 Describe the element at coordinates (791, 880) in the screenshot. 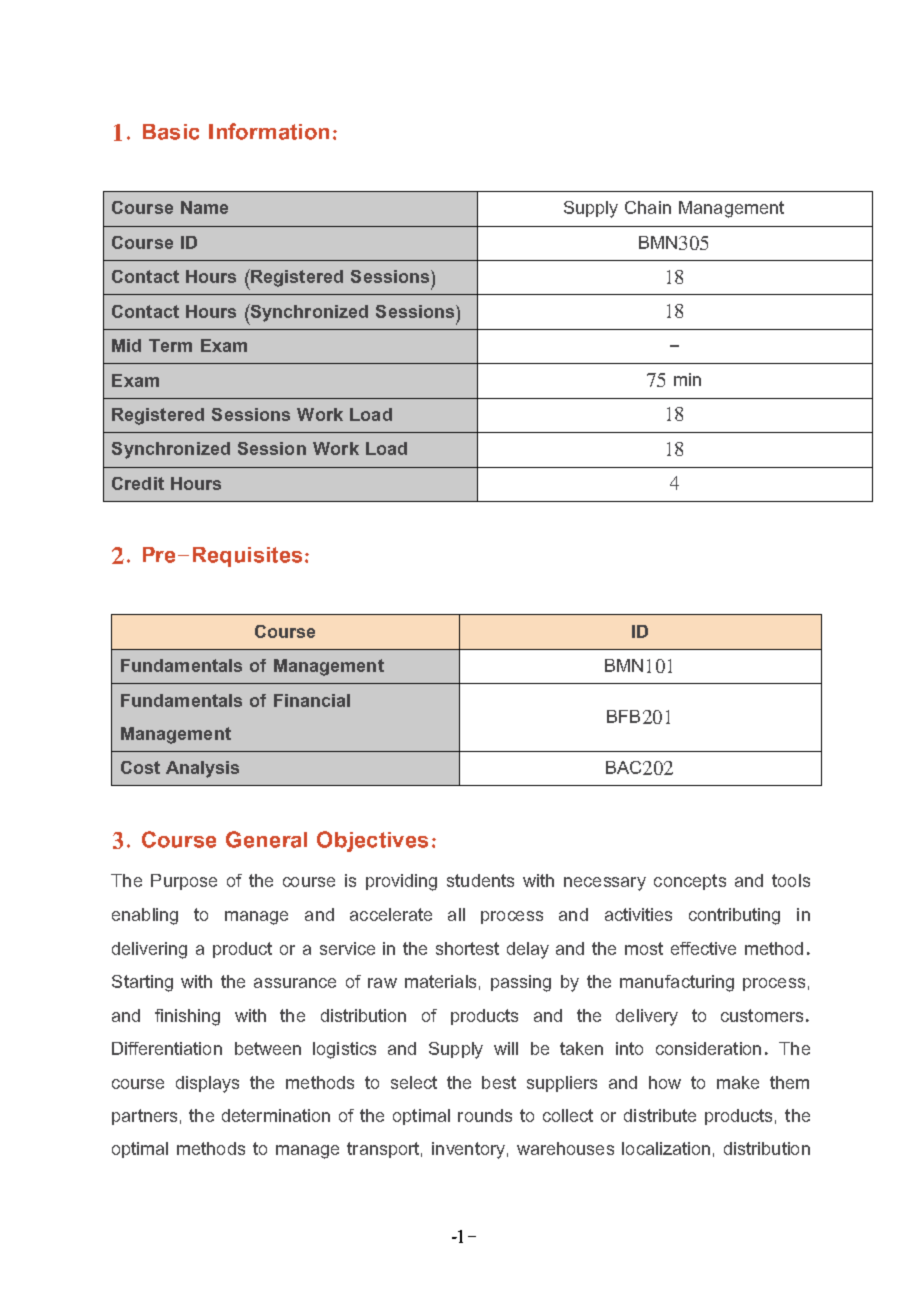

I see `tools` at that location.
